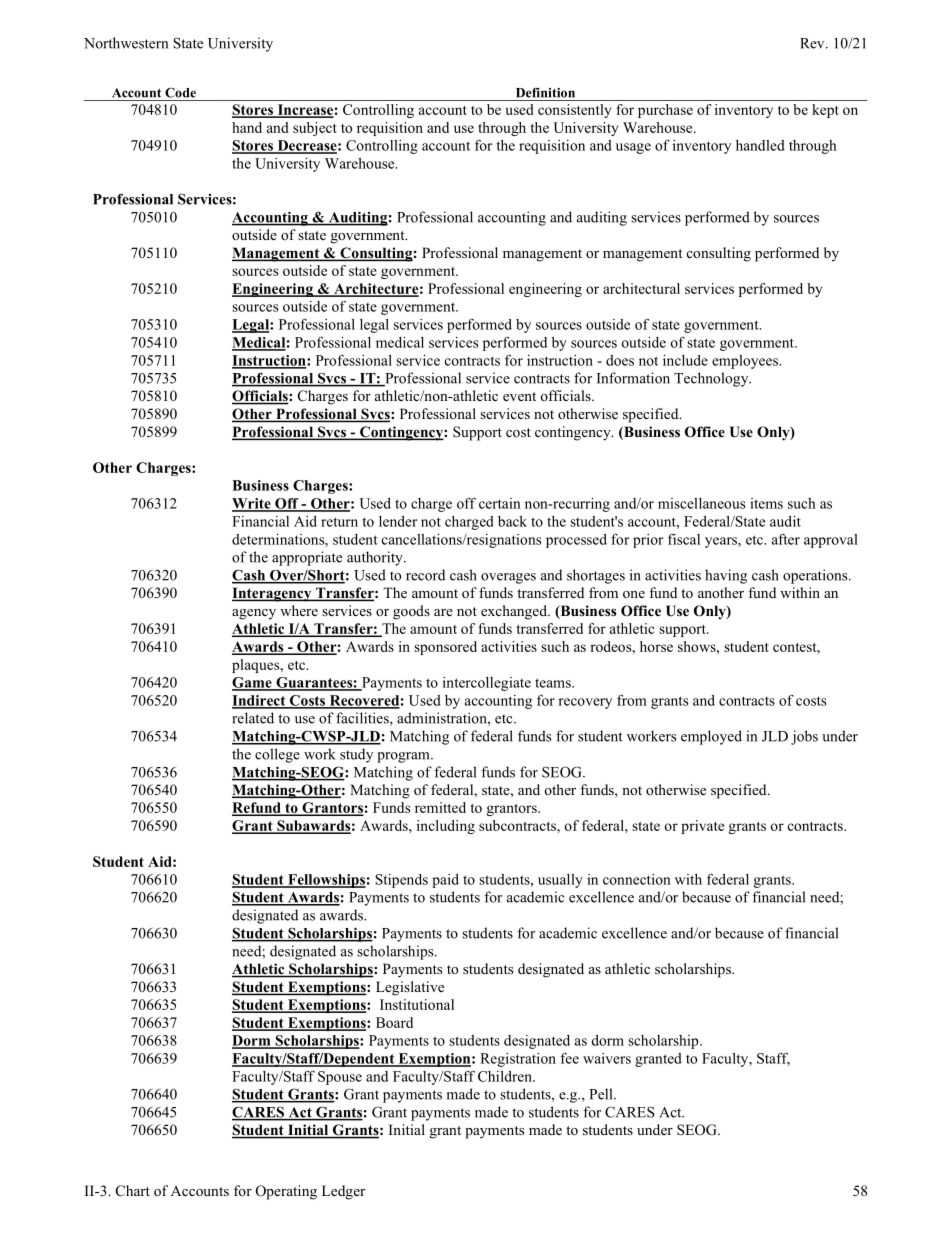 The height and width of the image is (1233, 952). I want to click on exchanged, so click(515, 612).
